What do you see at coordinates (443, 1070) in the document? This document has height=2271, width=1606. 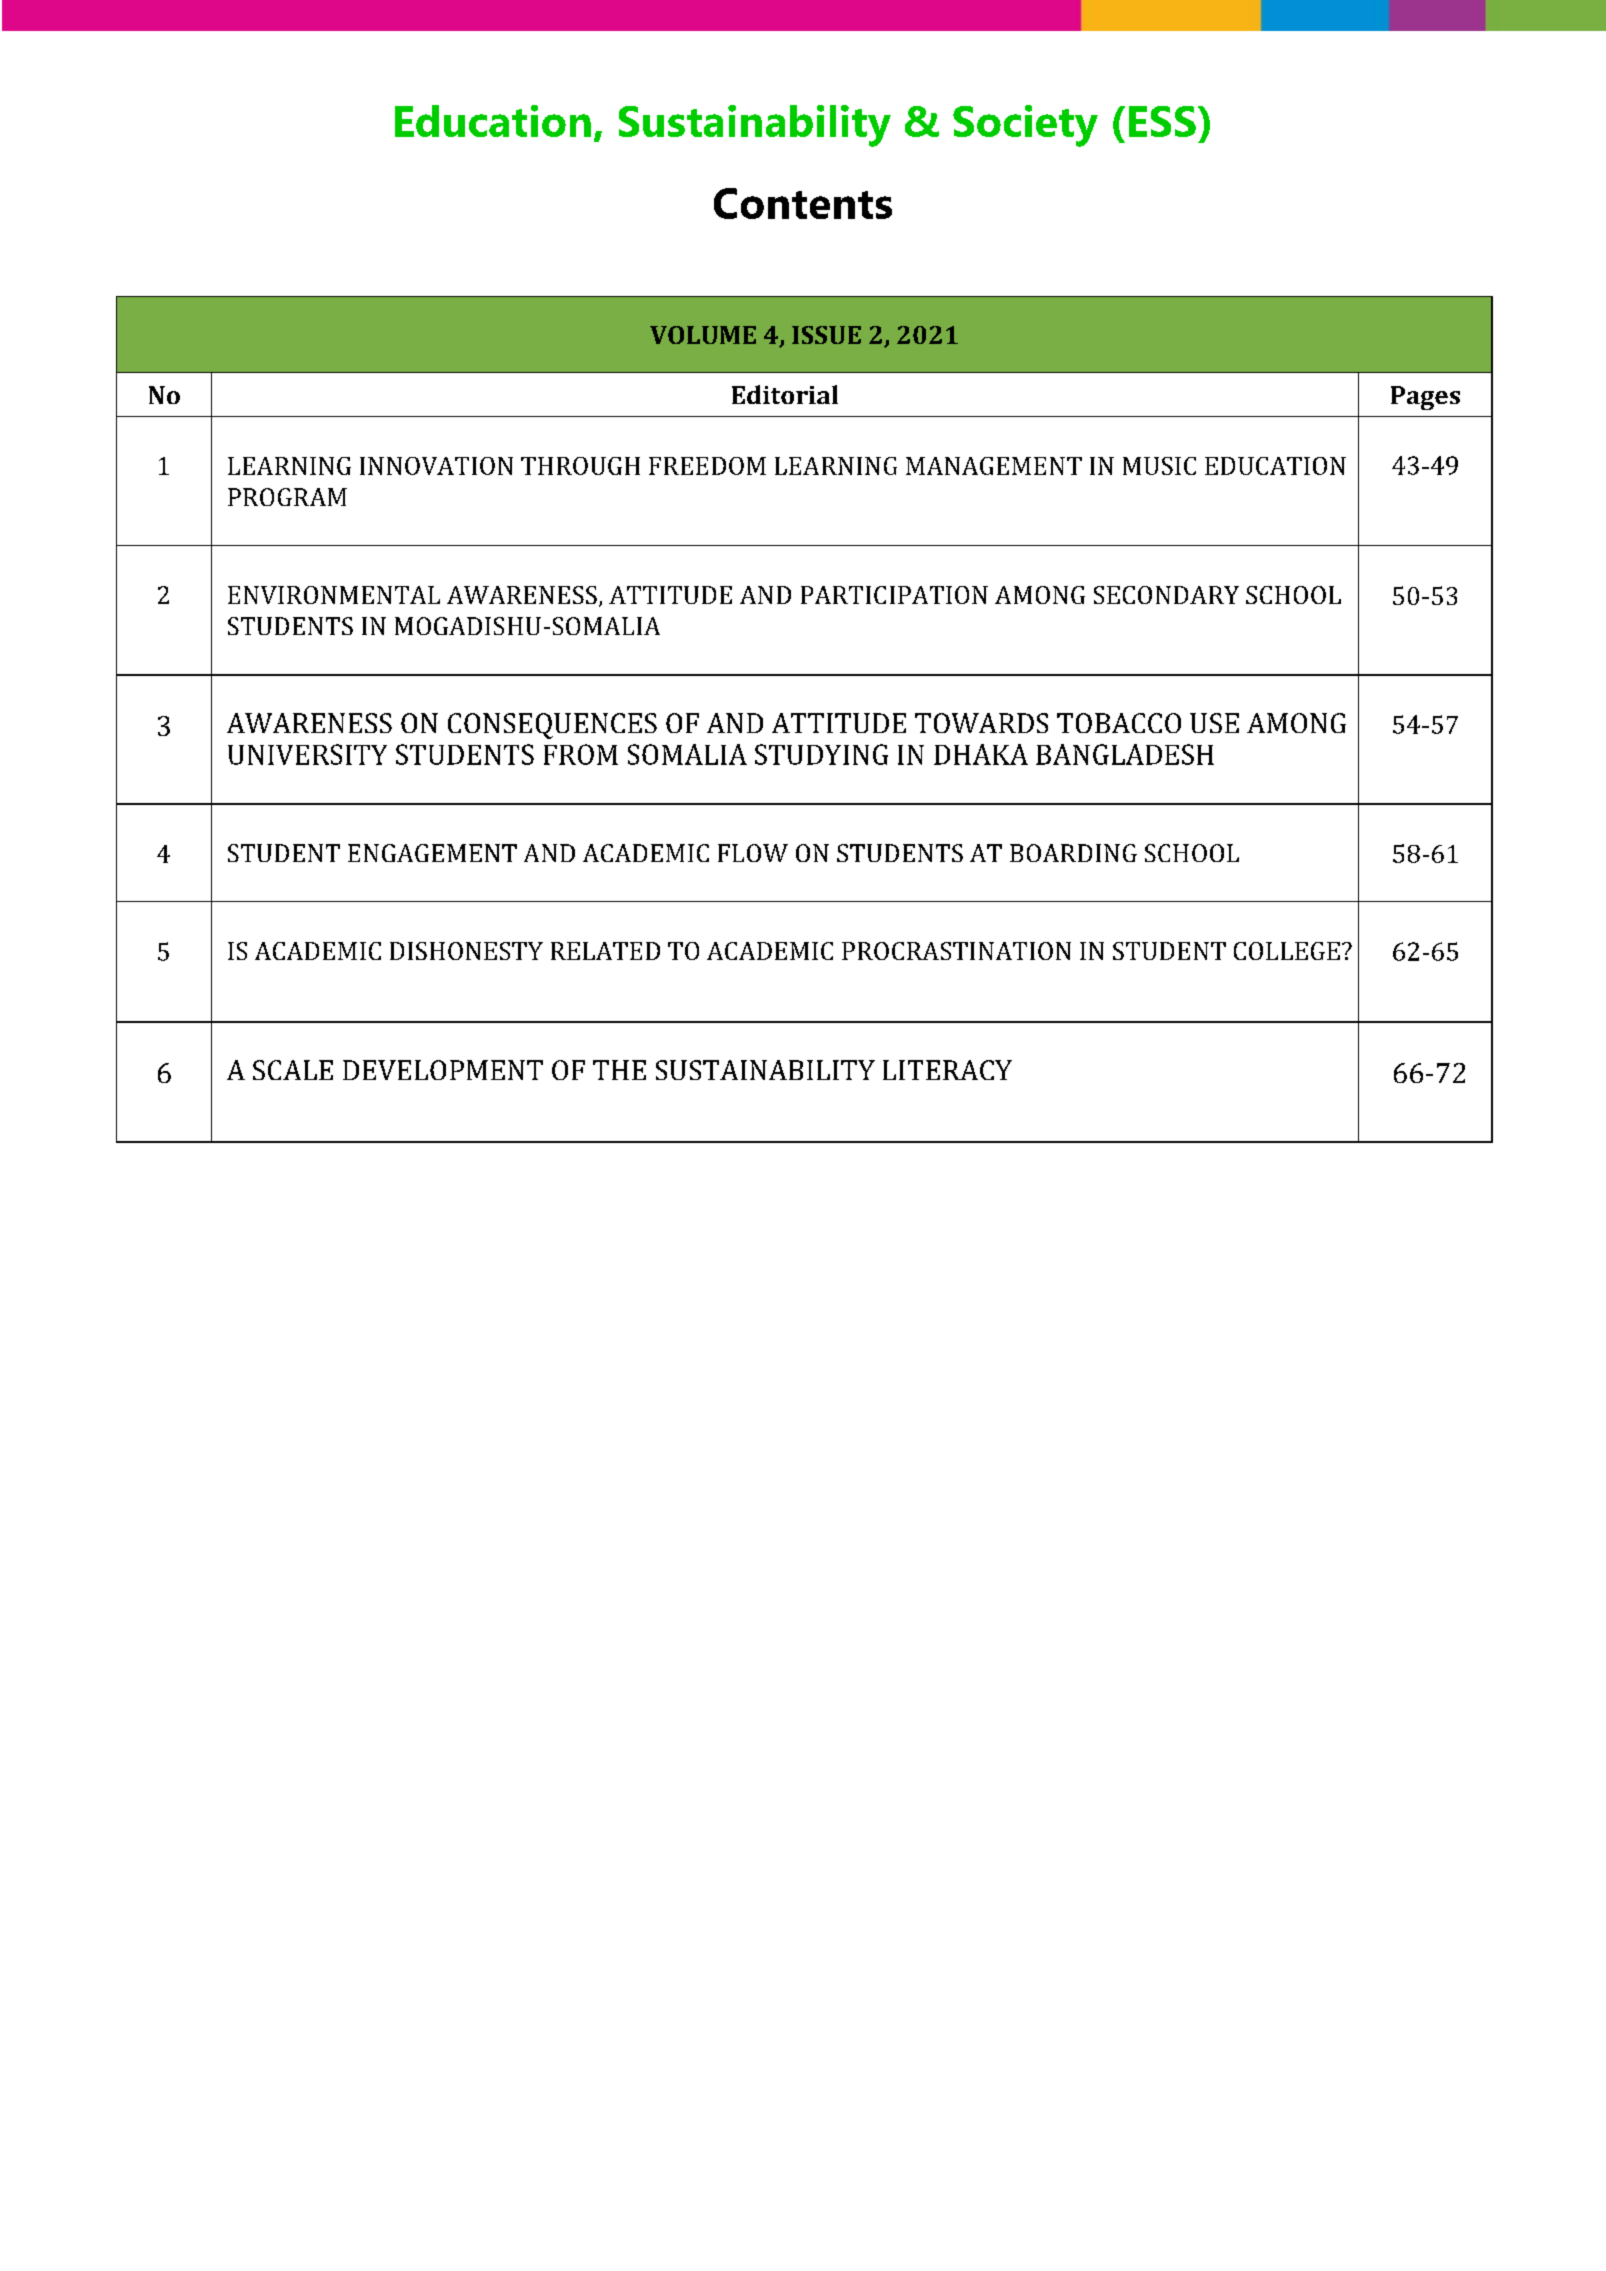 I see `DEVELOPMENT` at bounding box center [443, 1070].
